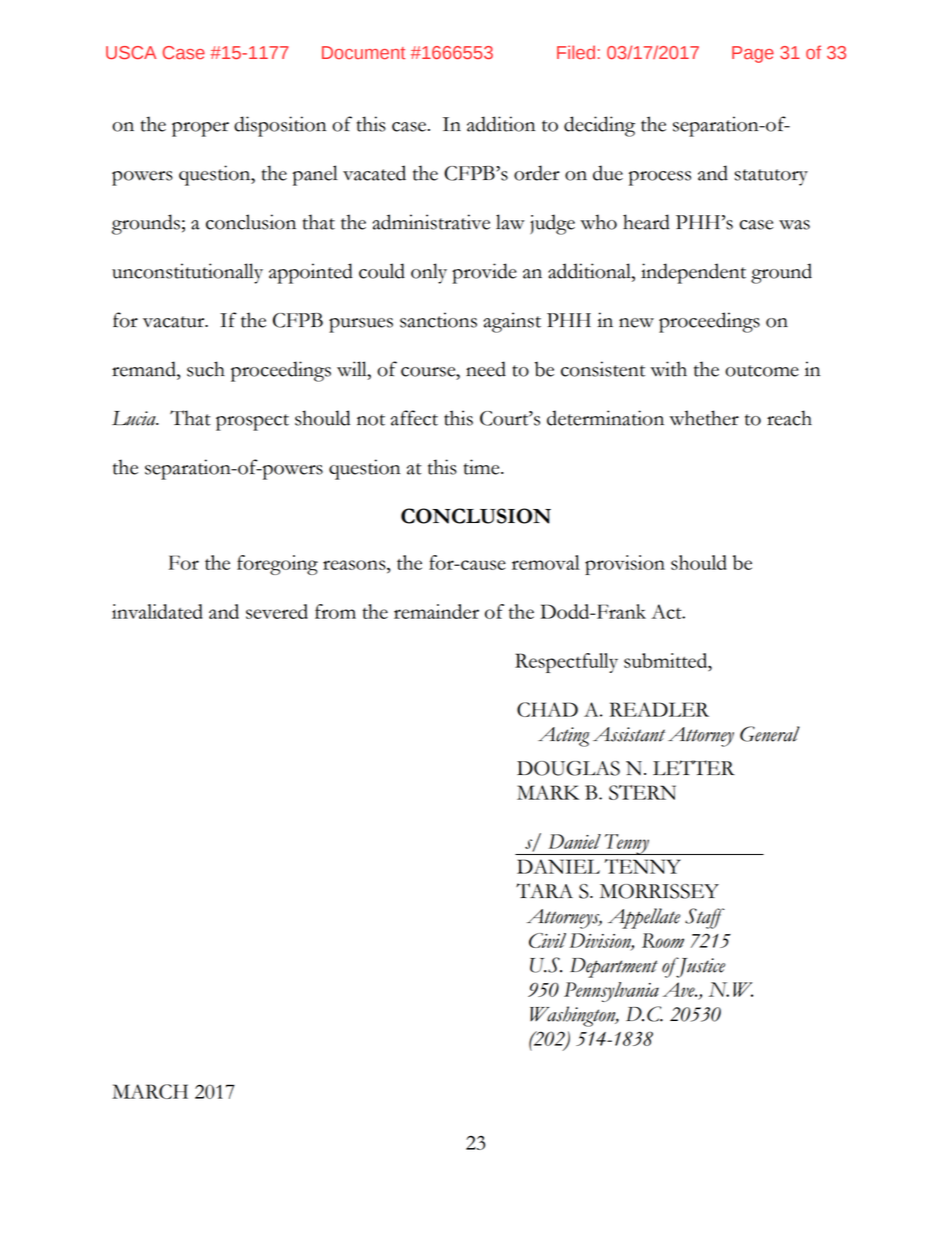 This screenshot has height=1233, width=952. Describe the element at coordinates (753, 54) in the screenshot. I see `Page` at that location.
